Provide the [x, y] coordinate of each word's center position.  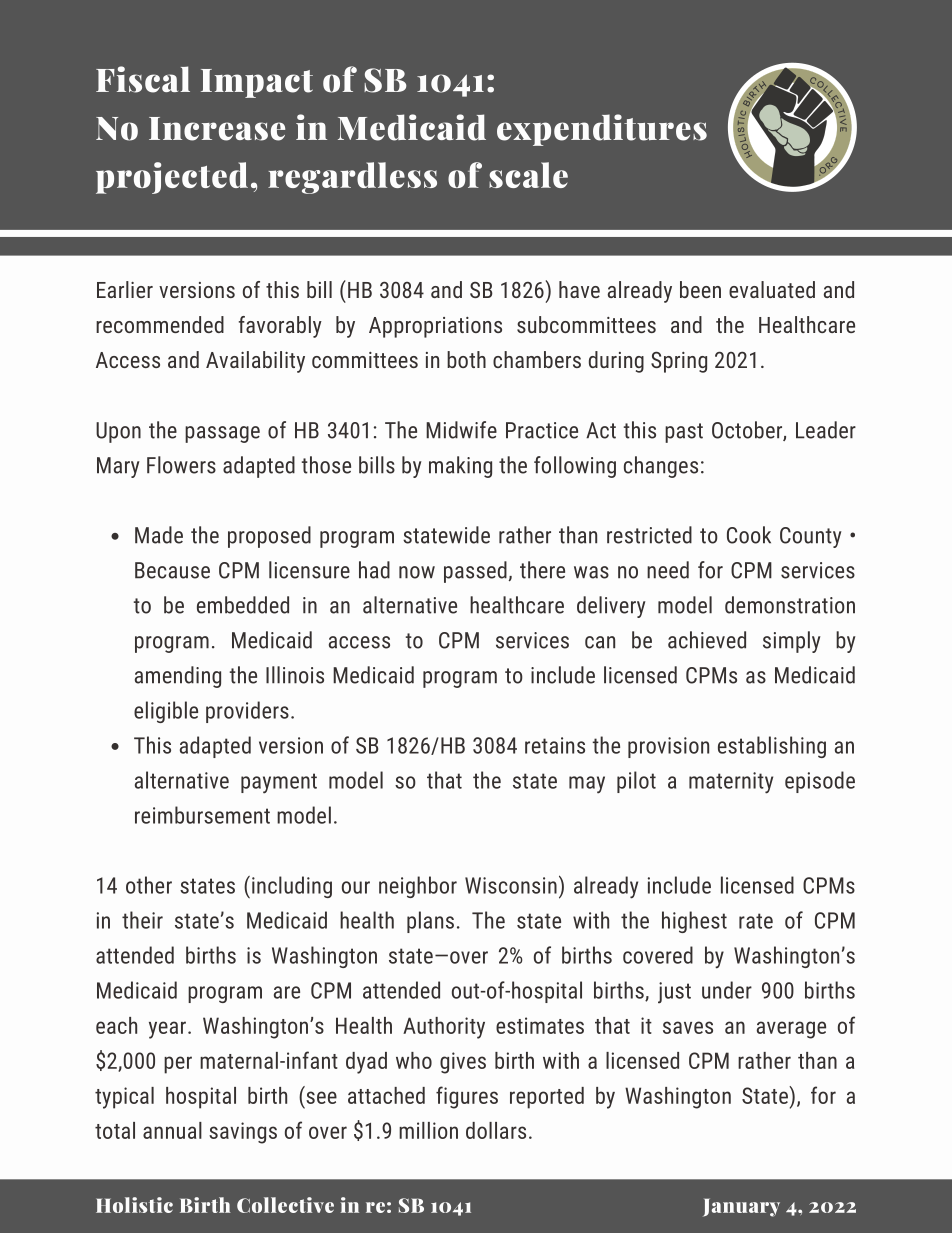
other [149, 885]
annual [172, 1130]
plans [430, 922]
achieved [707, 640]
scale [528, 175]
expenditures [602, 130]
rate [756, 921]
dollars [496, 1130]
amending [178, 677]
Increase [217, 129]
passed [475, 572]
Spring [679, 362]
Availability [255, 362]
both [466, 359]
